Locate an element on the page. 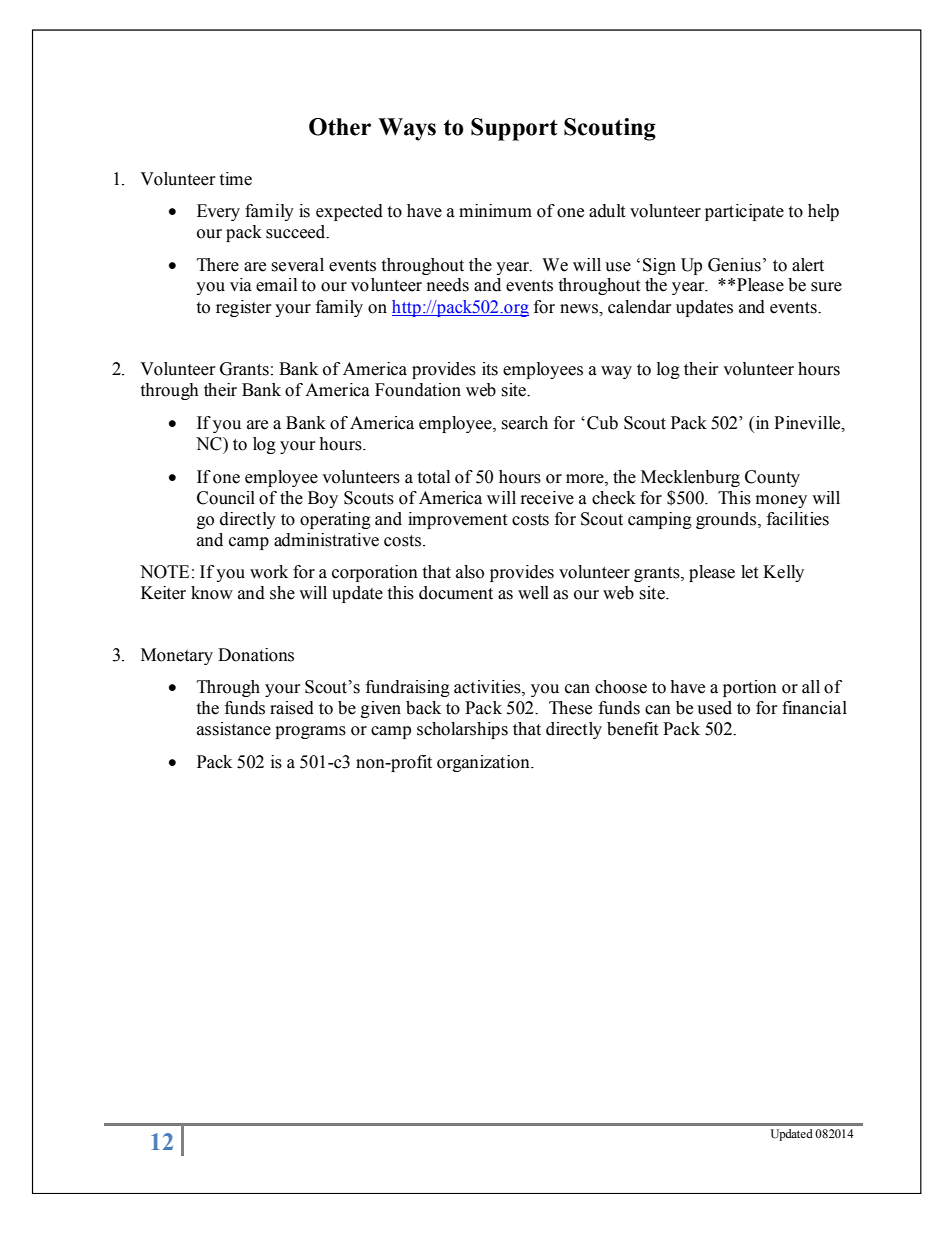 The width and height of the page is (952, 1233). assistance is located at coordinates (234, 729).
